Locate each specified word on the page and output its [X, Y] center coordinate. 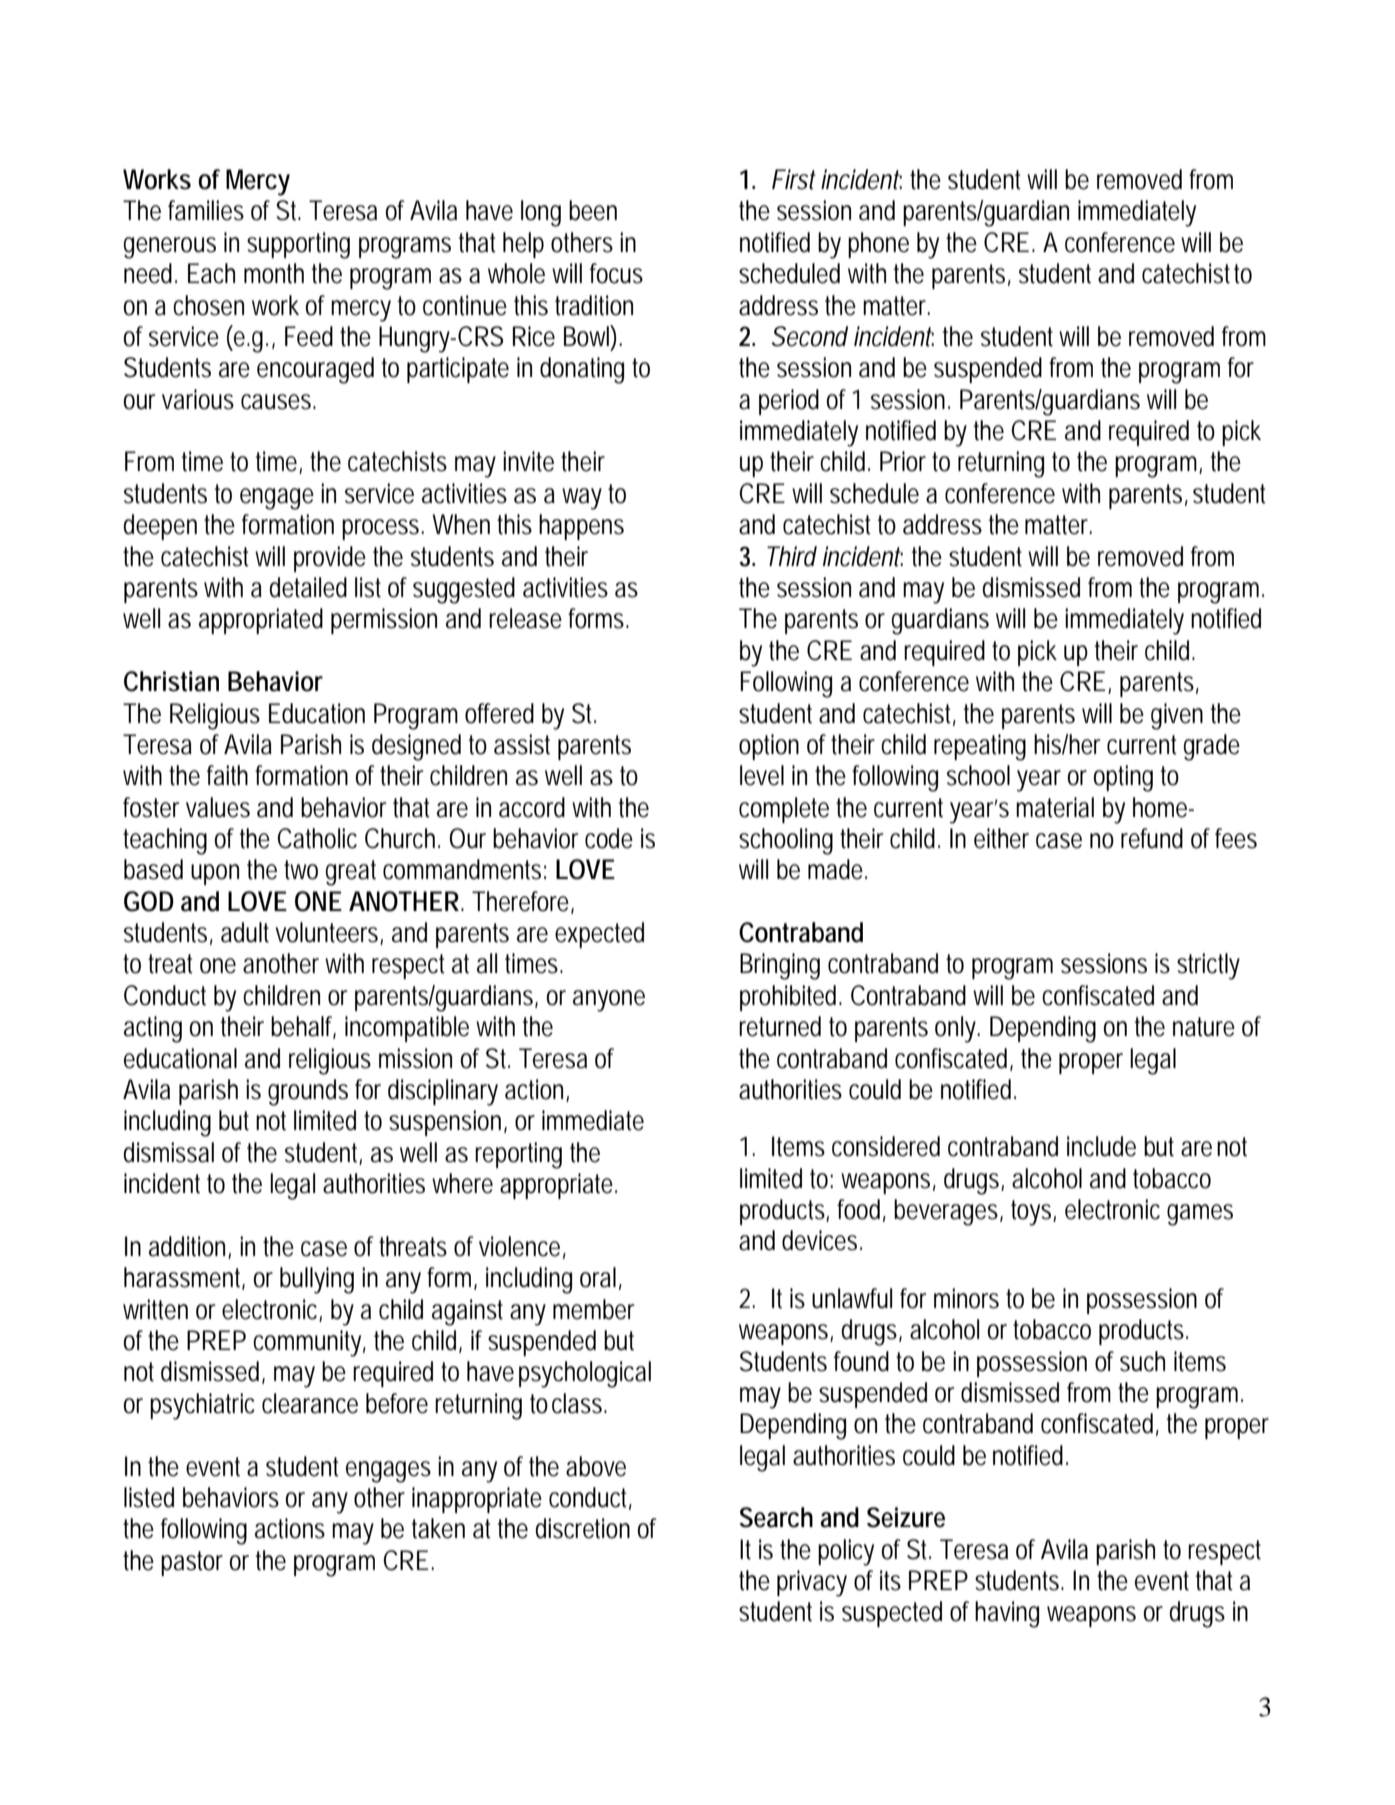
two [301, 870]
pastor [192, 1563]
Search [776, 1517]
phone [878, 245]
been [593, 210]
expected [599, 935]
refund [1152, 838]
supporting [298, 245]
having [1007, 1614]
